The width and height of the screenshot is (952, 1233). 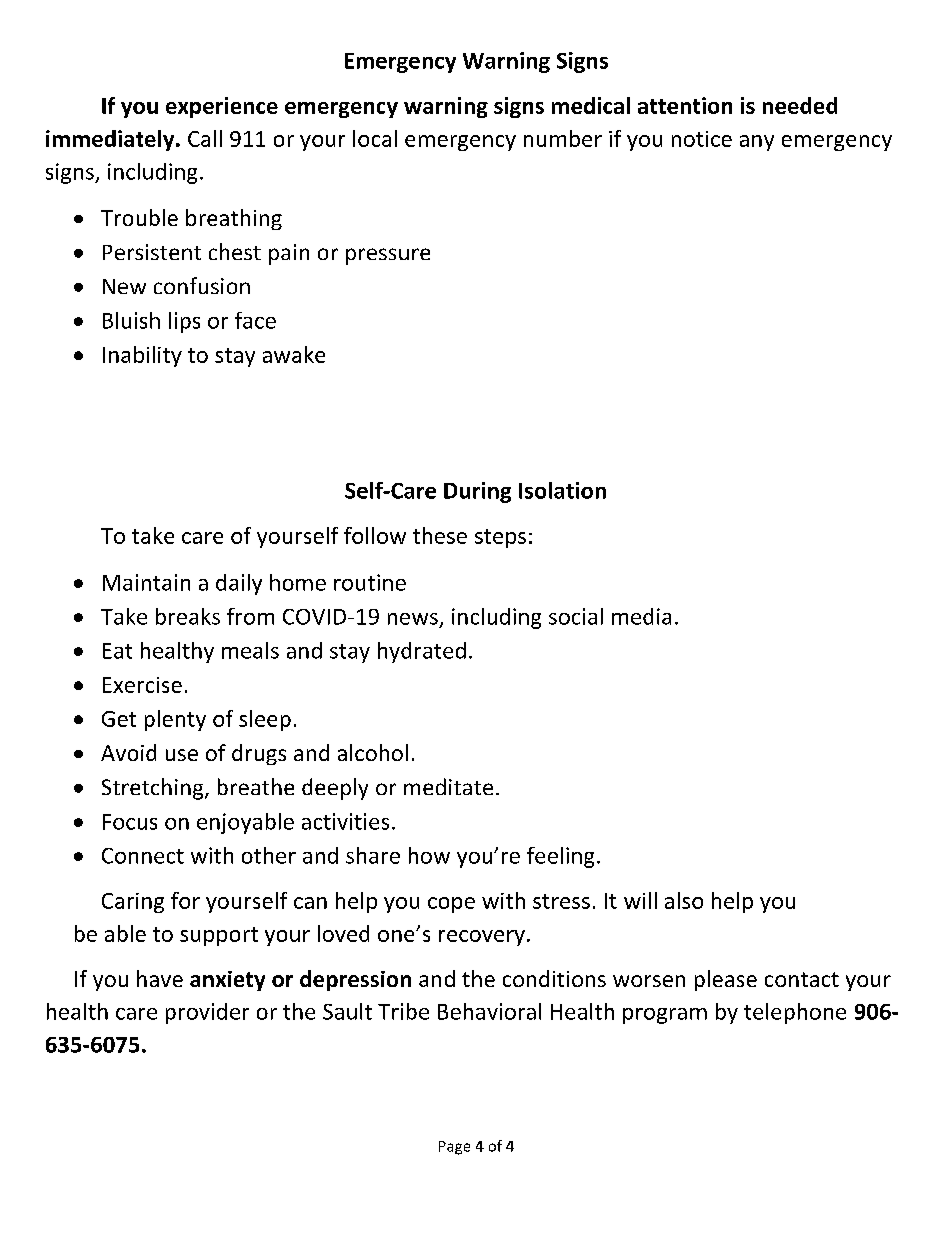 What do you see at coordinates (562, 490) in the screenshot?
I see `Isolation` at bounding box center [562, 490].
